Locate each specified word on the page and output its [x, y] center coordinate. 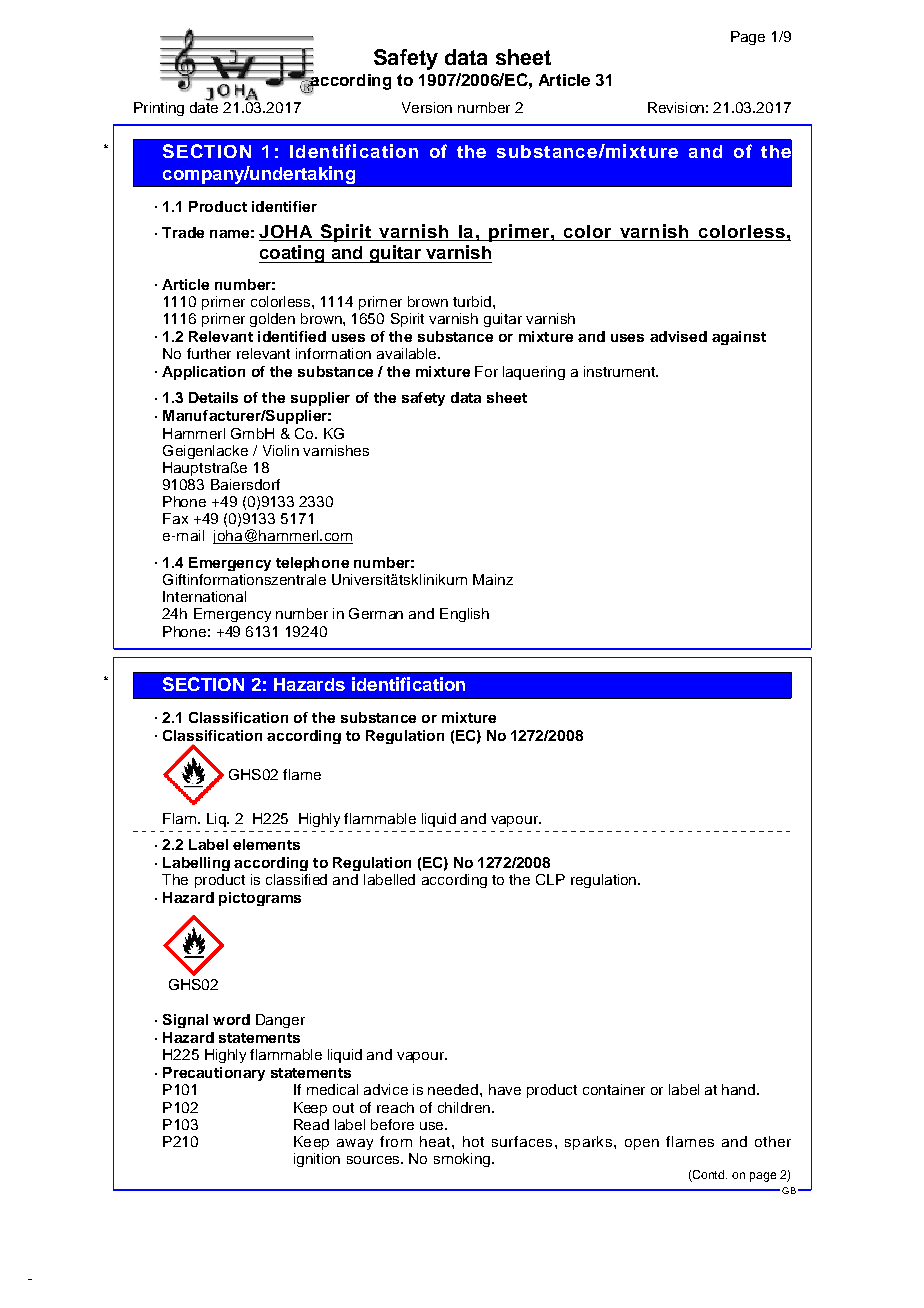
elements [266, 844]
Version [427, 107]
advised [678, 336]
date [204, 106]
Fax [175, 518]
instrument [621, 371]
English [464, 615]
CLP [550, 879]
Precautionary [214, 1074]
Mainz [493, 579]
